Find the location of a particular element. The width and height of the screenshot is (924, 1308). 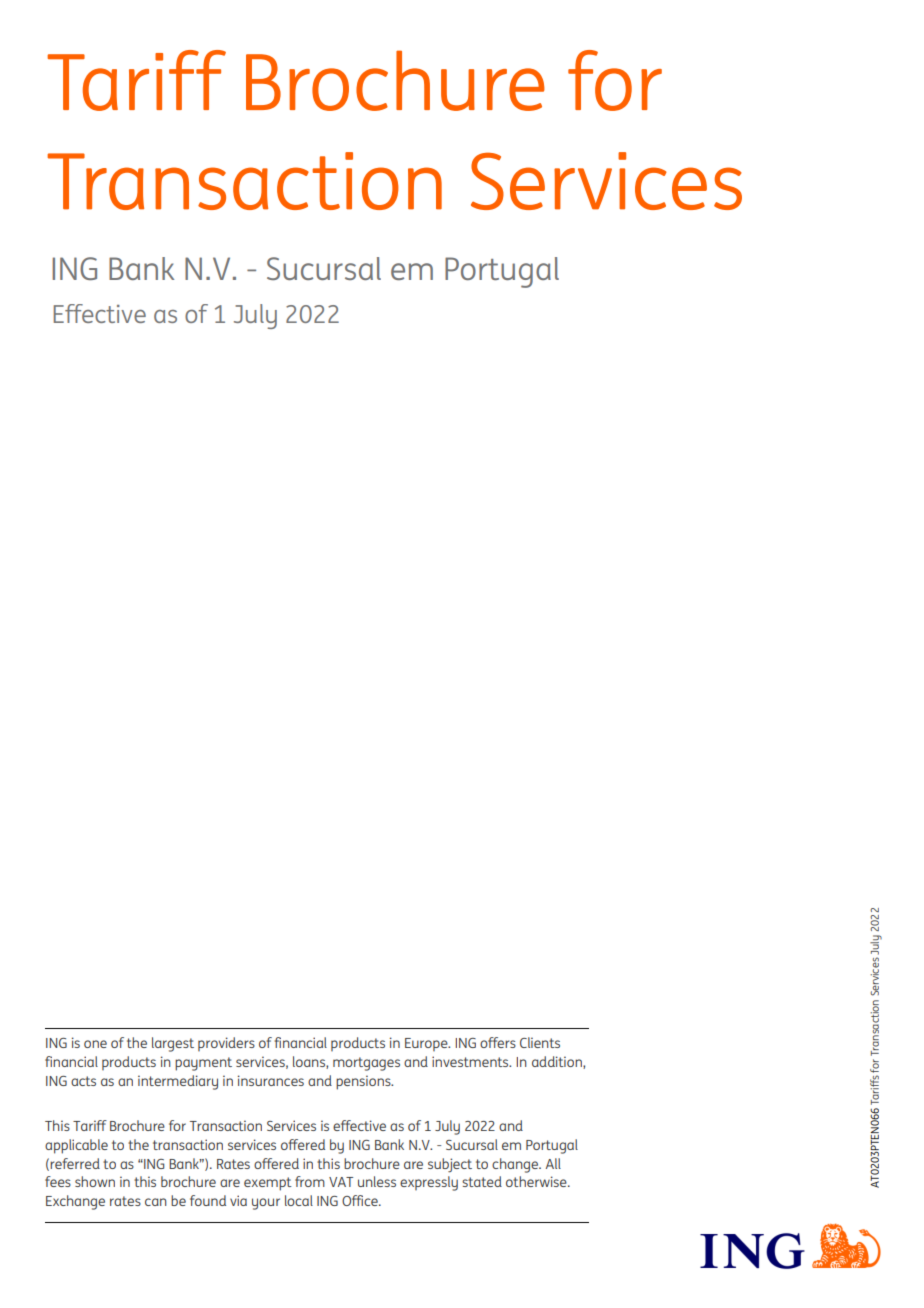

applicable is located at coordinates (76, 1146).
